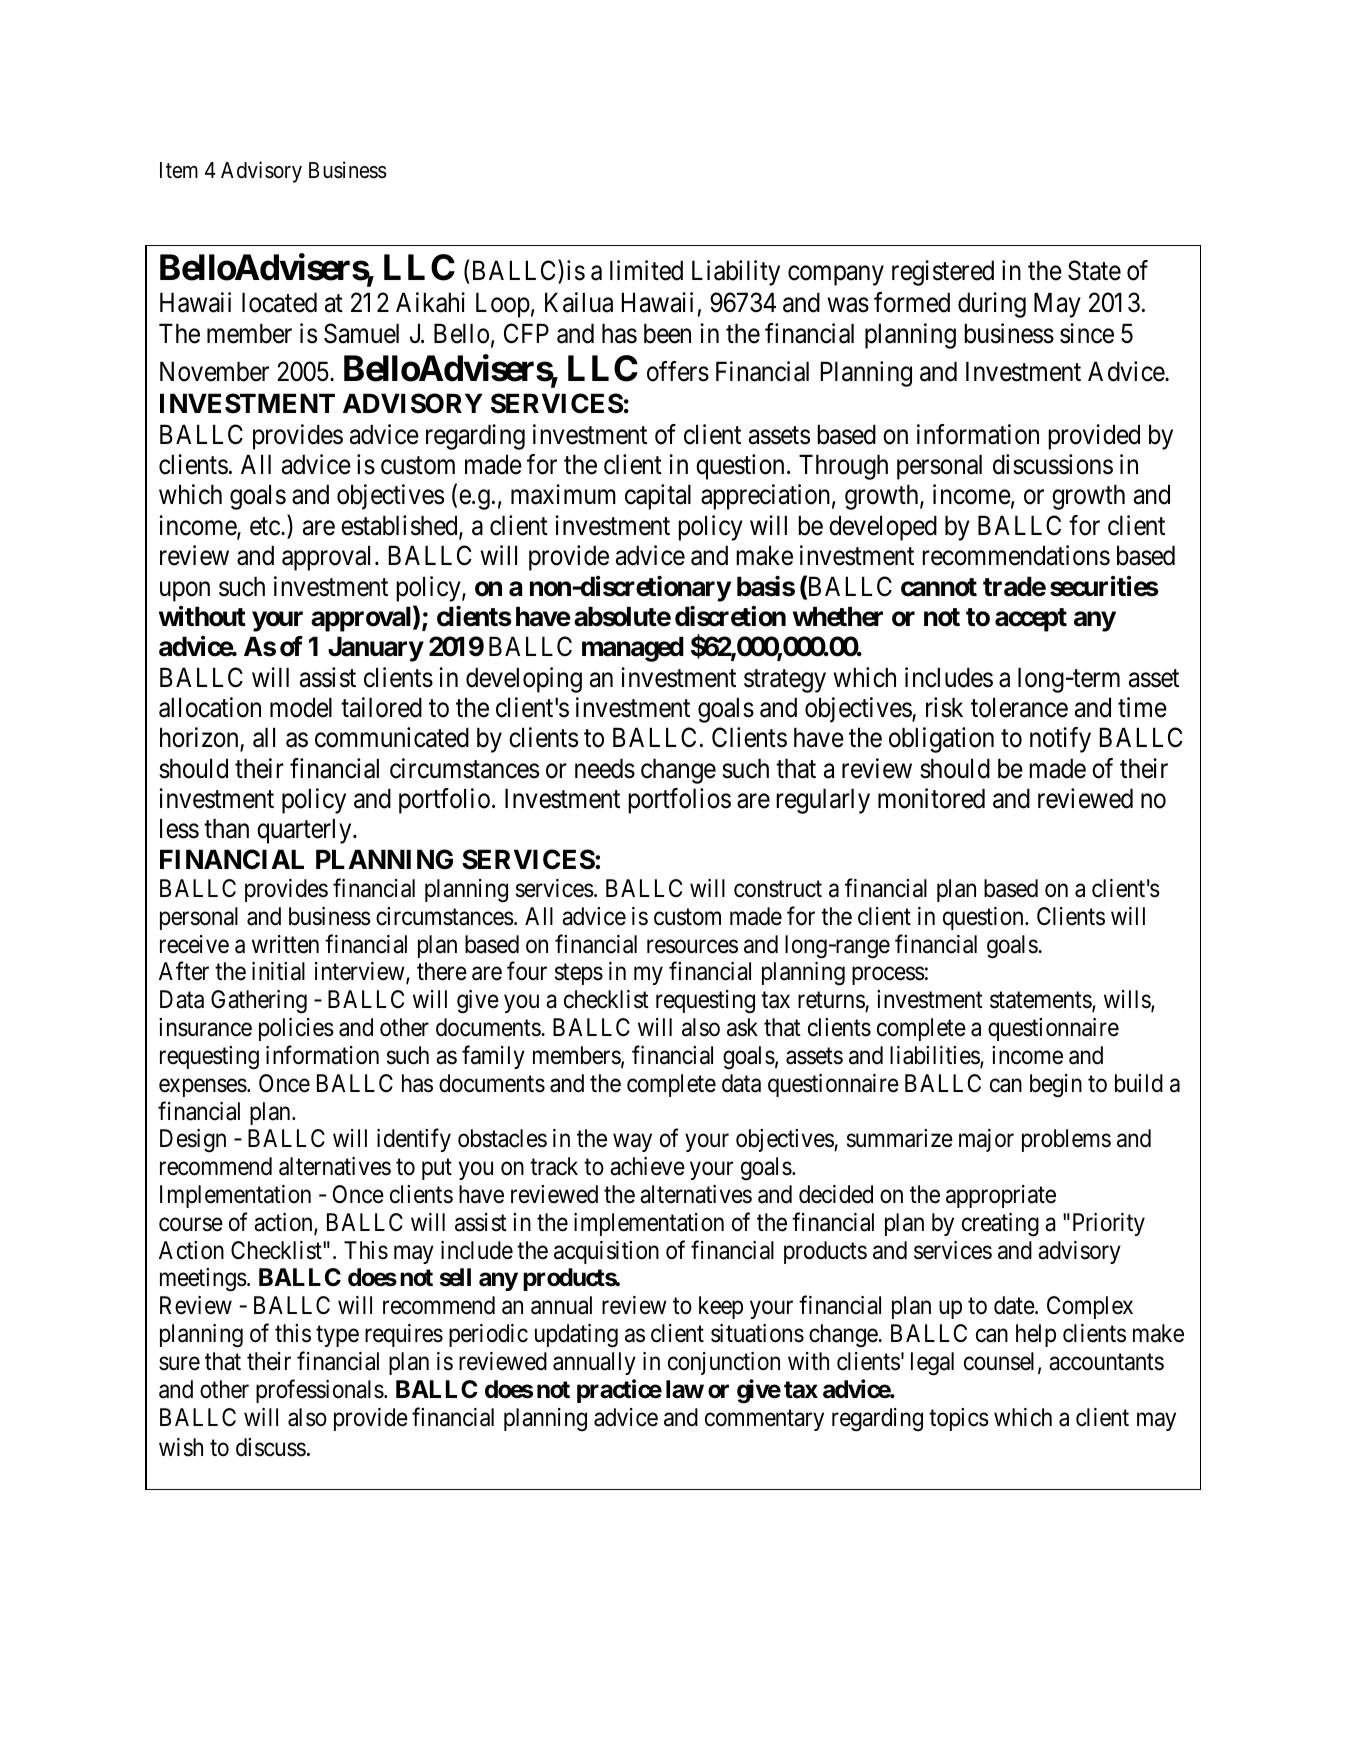 This screenshot has height=1742, width=1346. Describe the element at coordinates (320, 1391) in the screenshot. I see `professionals` at that location.
